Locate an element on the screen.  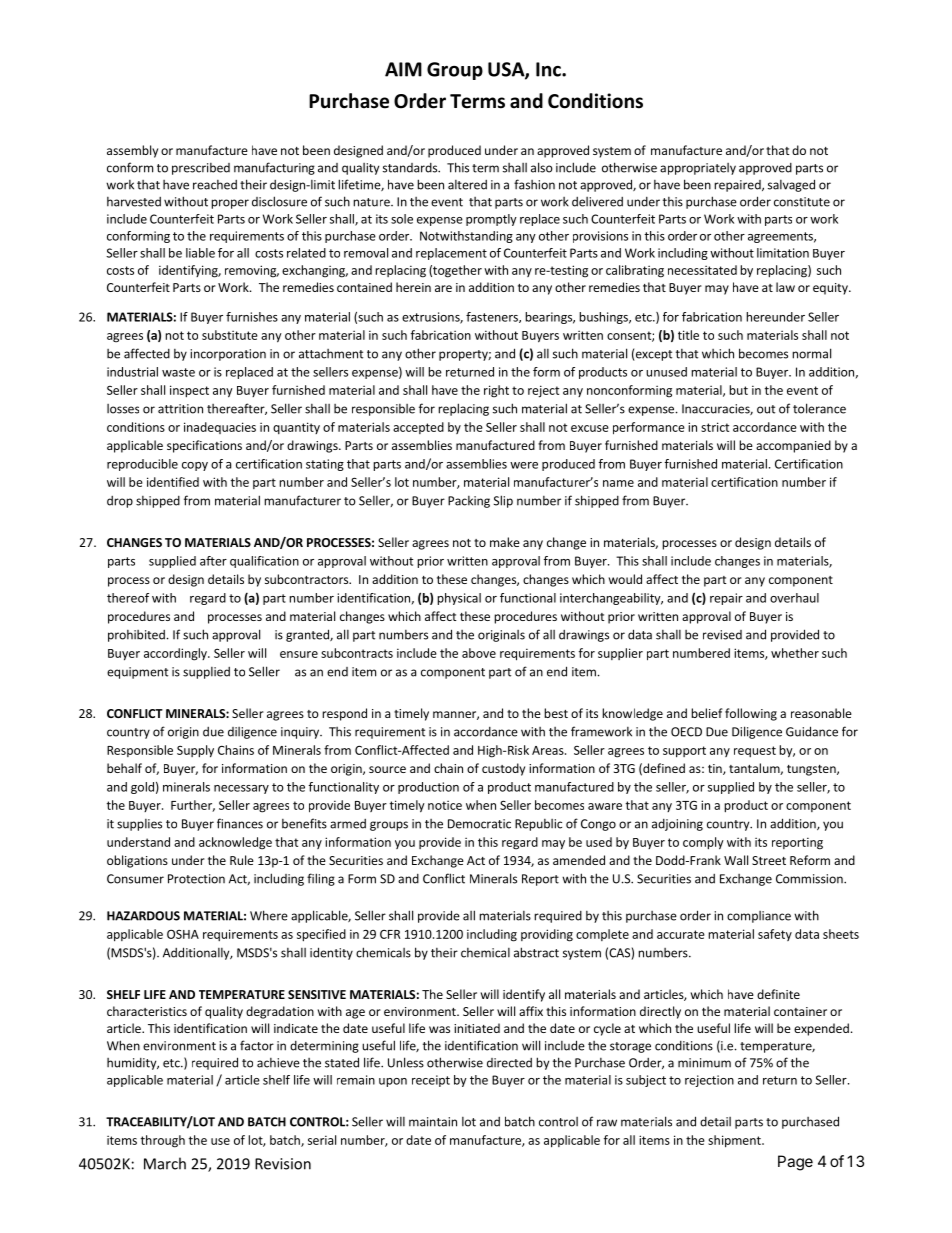
following is located at coordinates (751, 714).
